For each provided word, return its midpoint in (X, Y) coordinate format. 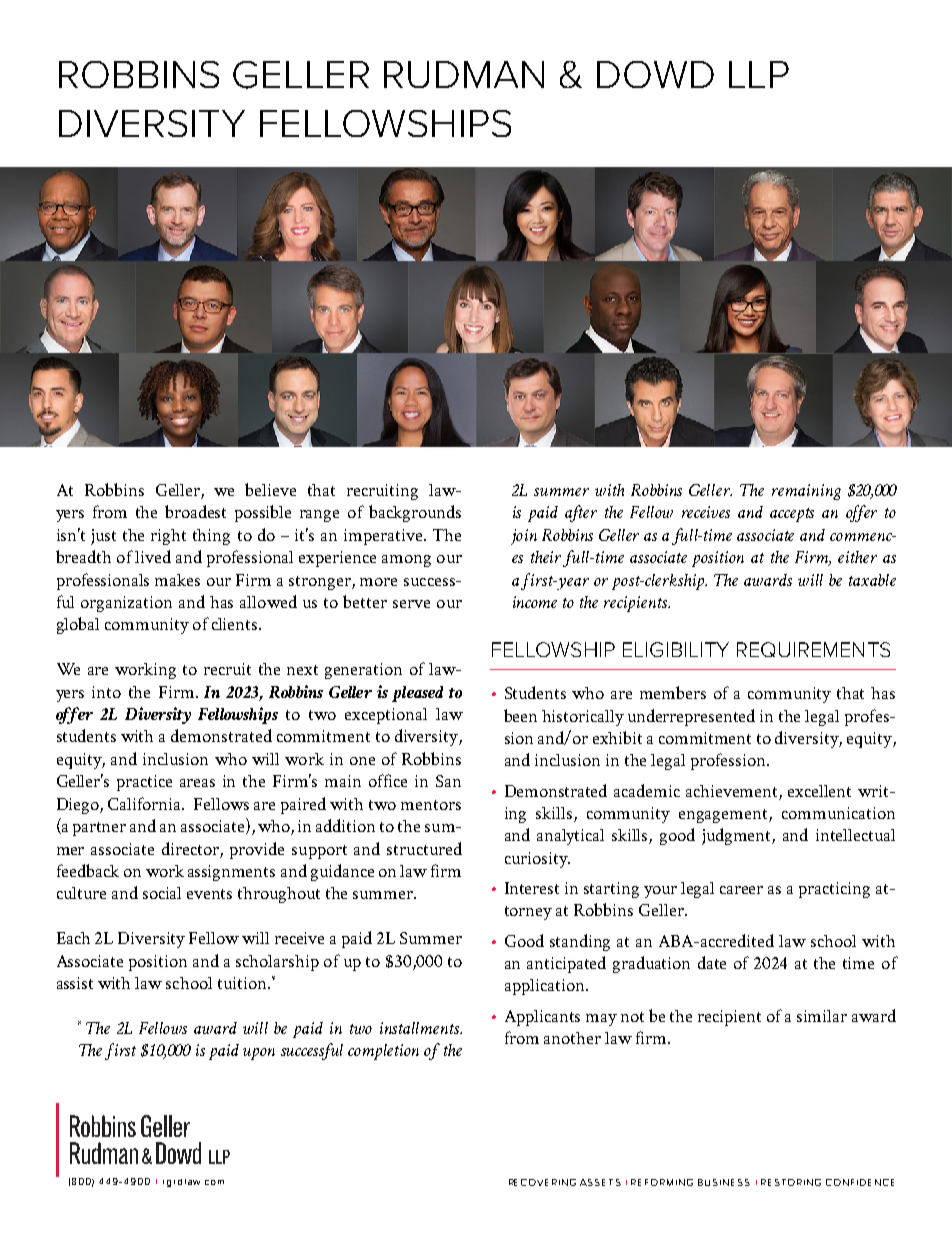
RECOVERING (542, 1182)
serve (411, 604)
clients (236, 624)
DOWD (655, 74)
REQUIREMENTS (813, 649)
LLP (759, 74)
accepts (792, 515)
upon (259, 1054)
